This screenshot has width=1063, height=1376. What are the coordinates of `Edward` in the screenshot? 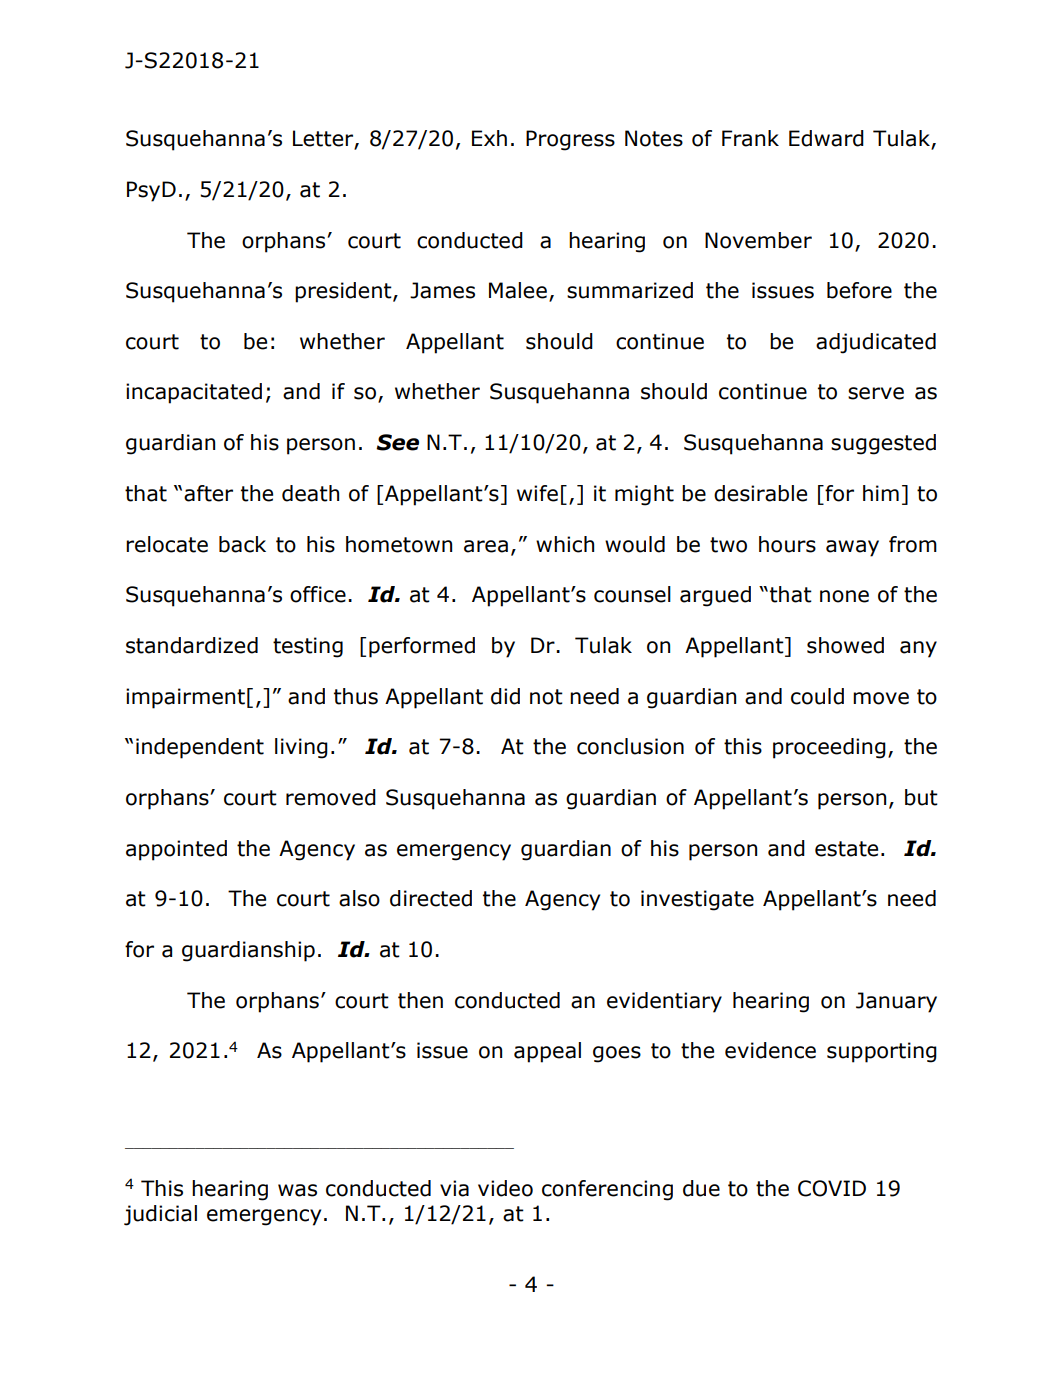 It's located at (826, 138).
